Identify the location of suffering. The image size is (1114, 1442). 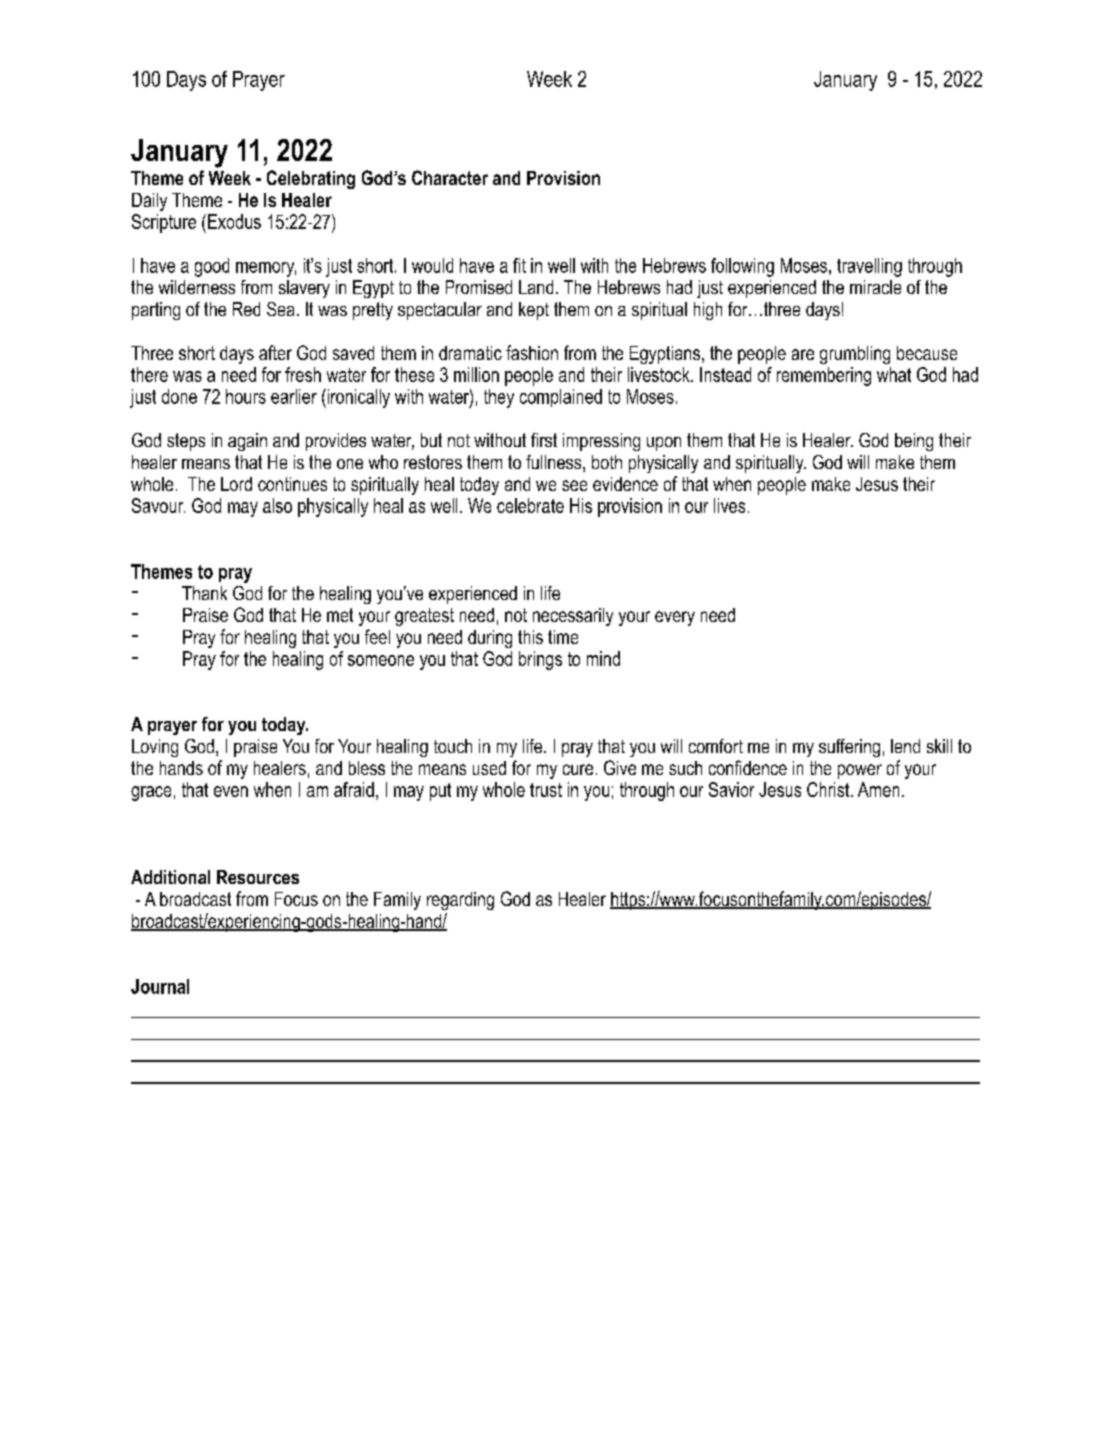
(849, 748).
